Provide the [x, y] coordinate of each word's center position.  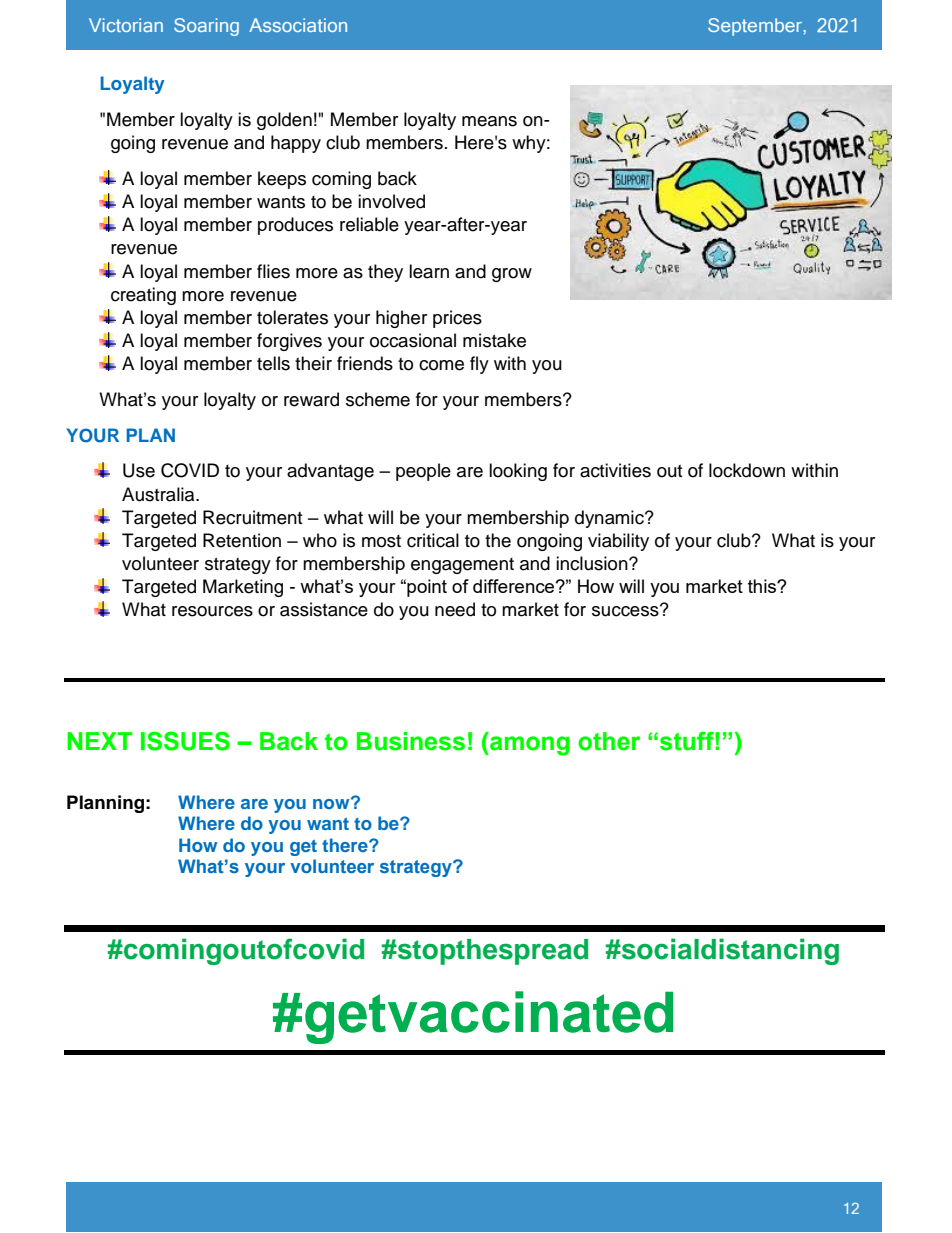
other [609, 741]
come [441, 365]
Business [411, 741]
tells [273, 363]
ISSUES [185, 741]
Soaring [206, 27]
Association [298, 25]
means [489, 121]
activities [615, 470]
